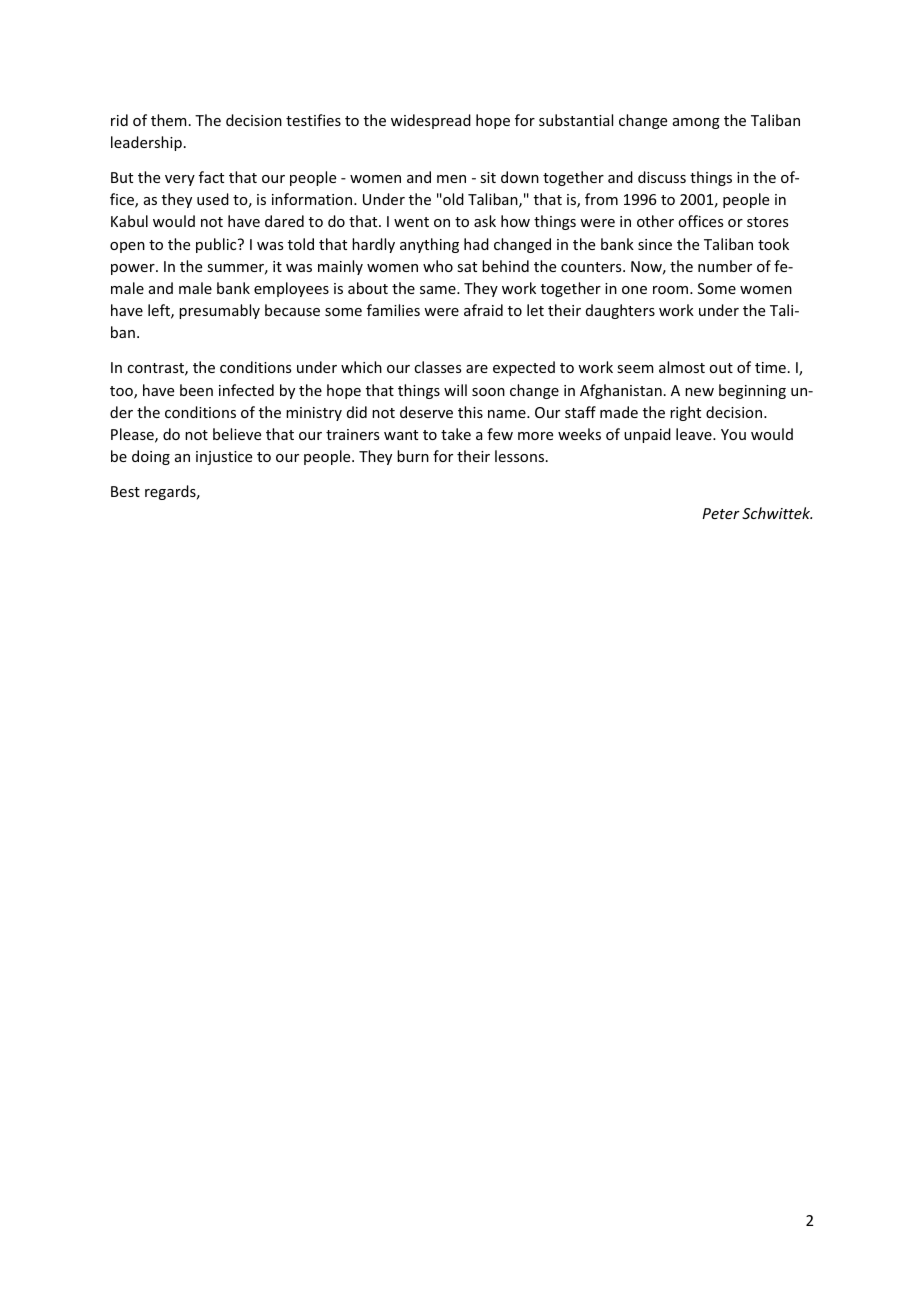 The height and width of the image is (1308, 924). I want to click on Best, so click(125, 491).
